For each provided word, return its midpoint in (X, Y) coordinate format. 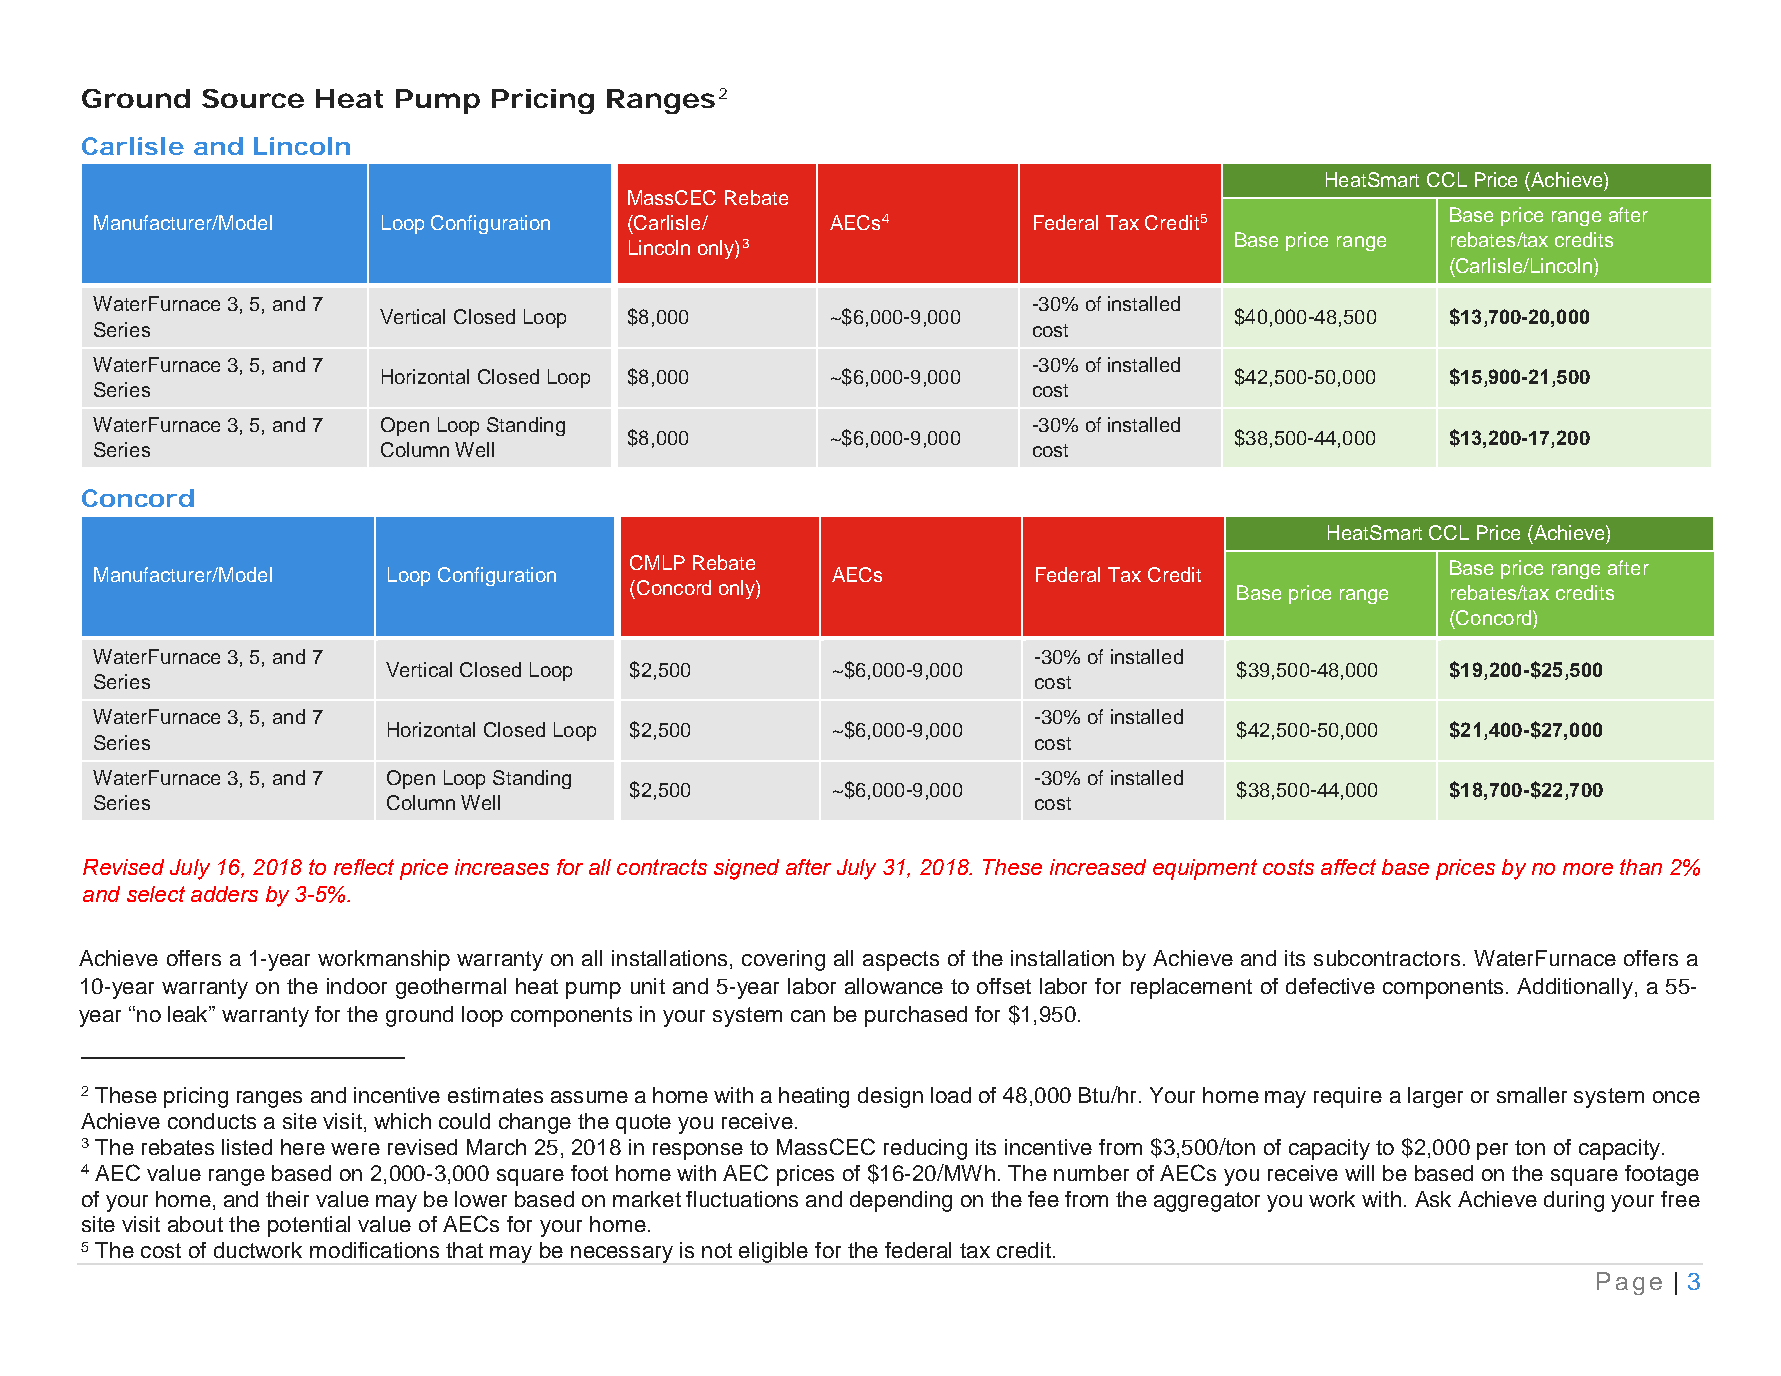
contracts (662, 867)
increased (1098, 867)
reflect (364, 867)
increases (502, 867)
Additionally (1575, 988)
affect (1348, 867)
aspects (901, 961)
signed (746, 869)
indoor (357, 986)
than (1641, 867)
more (1588, 869)
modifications (374, 1250)
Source (253, 98)
